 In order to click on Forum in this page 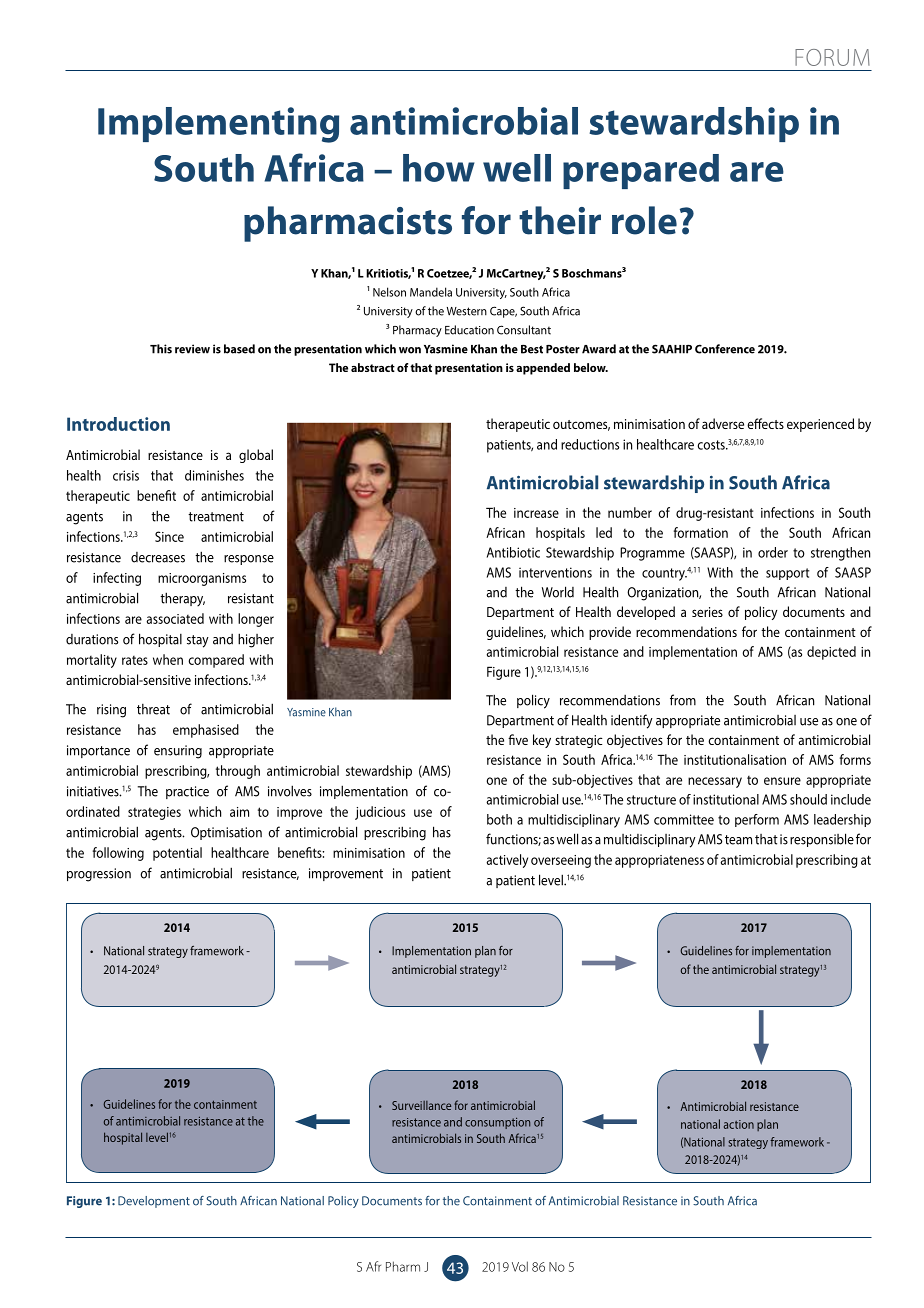, I will do `click(832, 57)`.
